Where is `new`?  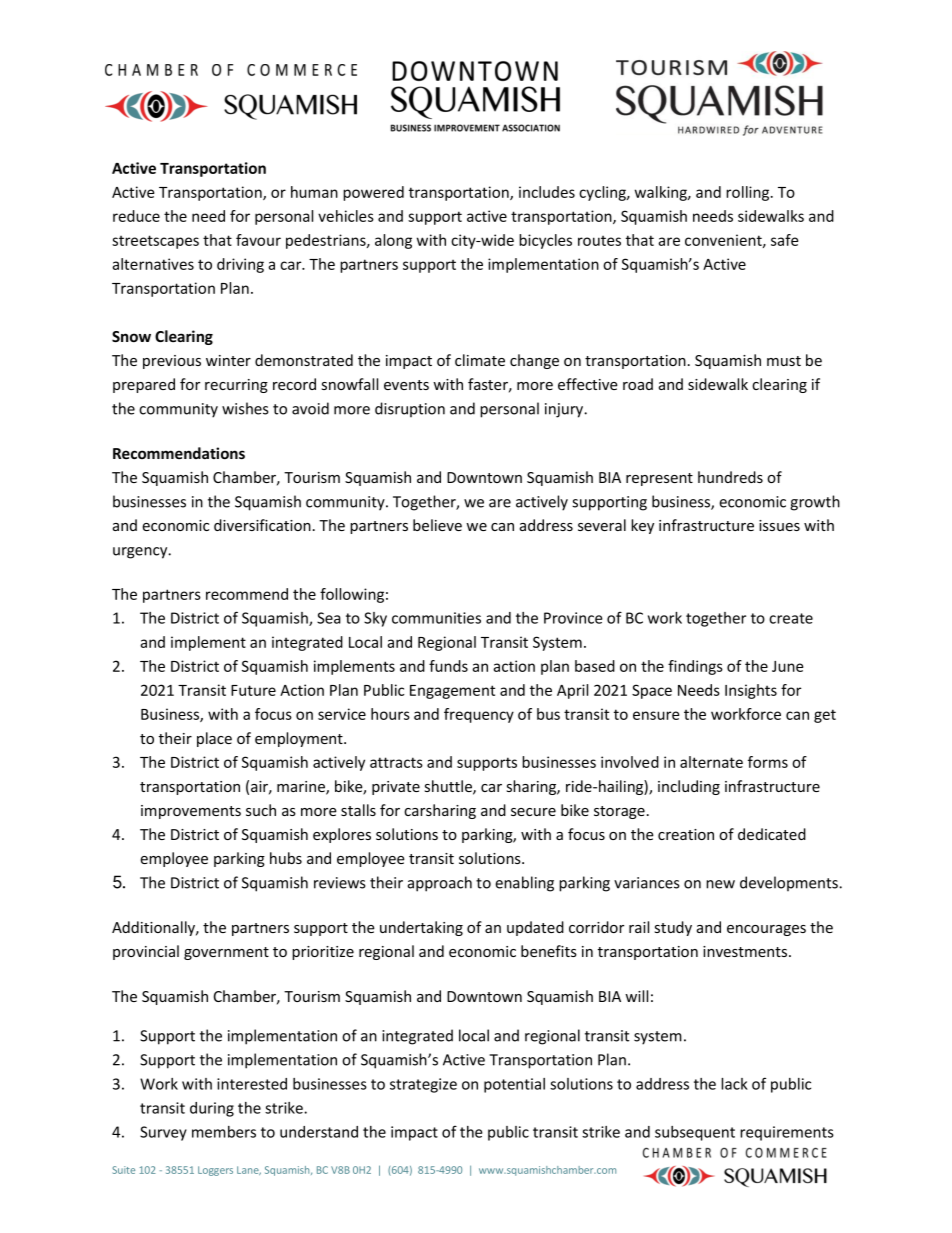 new is located at coordinates (720, 884).
